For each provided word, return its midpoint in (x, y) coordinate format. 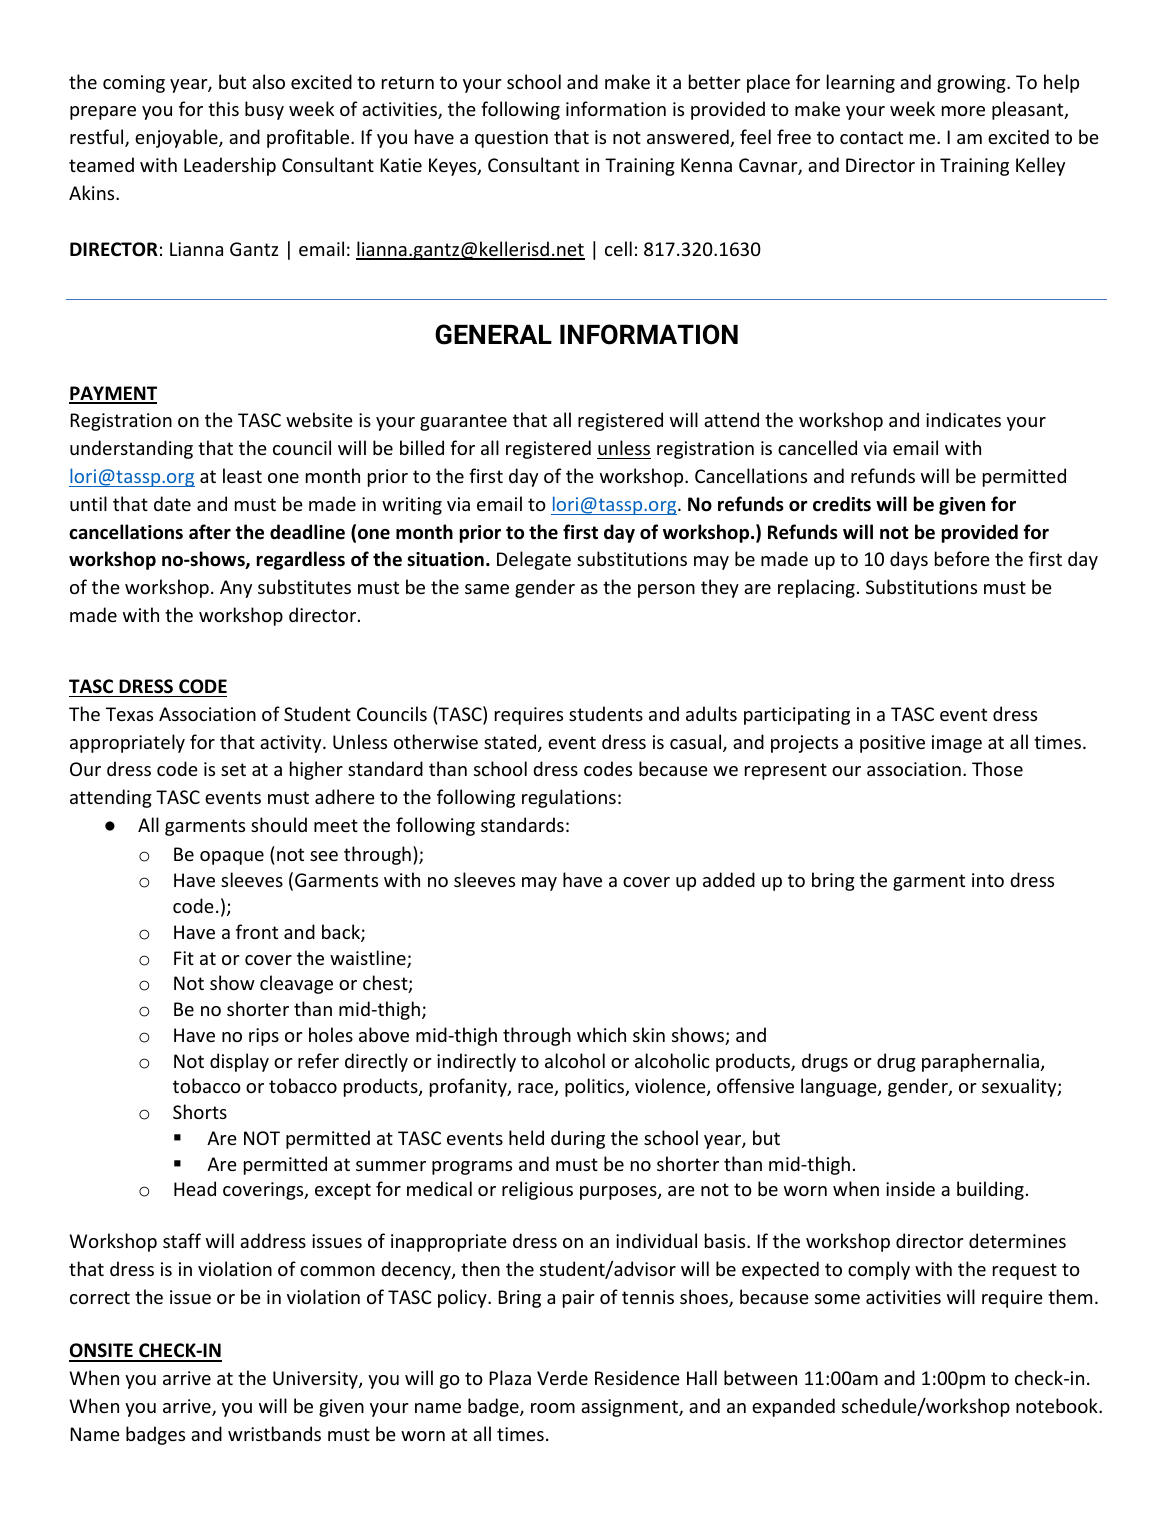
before (962, 558)
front (257, 931)
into (988, 880)
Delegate (534, 560)
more (963, 111)
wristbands (274, 1433)
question (511, 139)
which (601, 1034)
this (223, 108)
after (210, 532)
